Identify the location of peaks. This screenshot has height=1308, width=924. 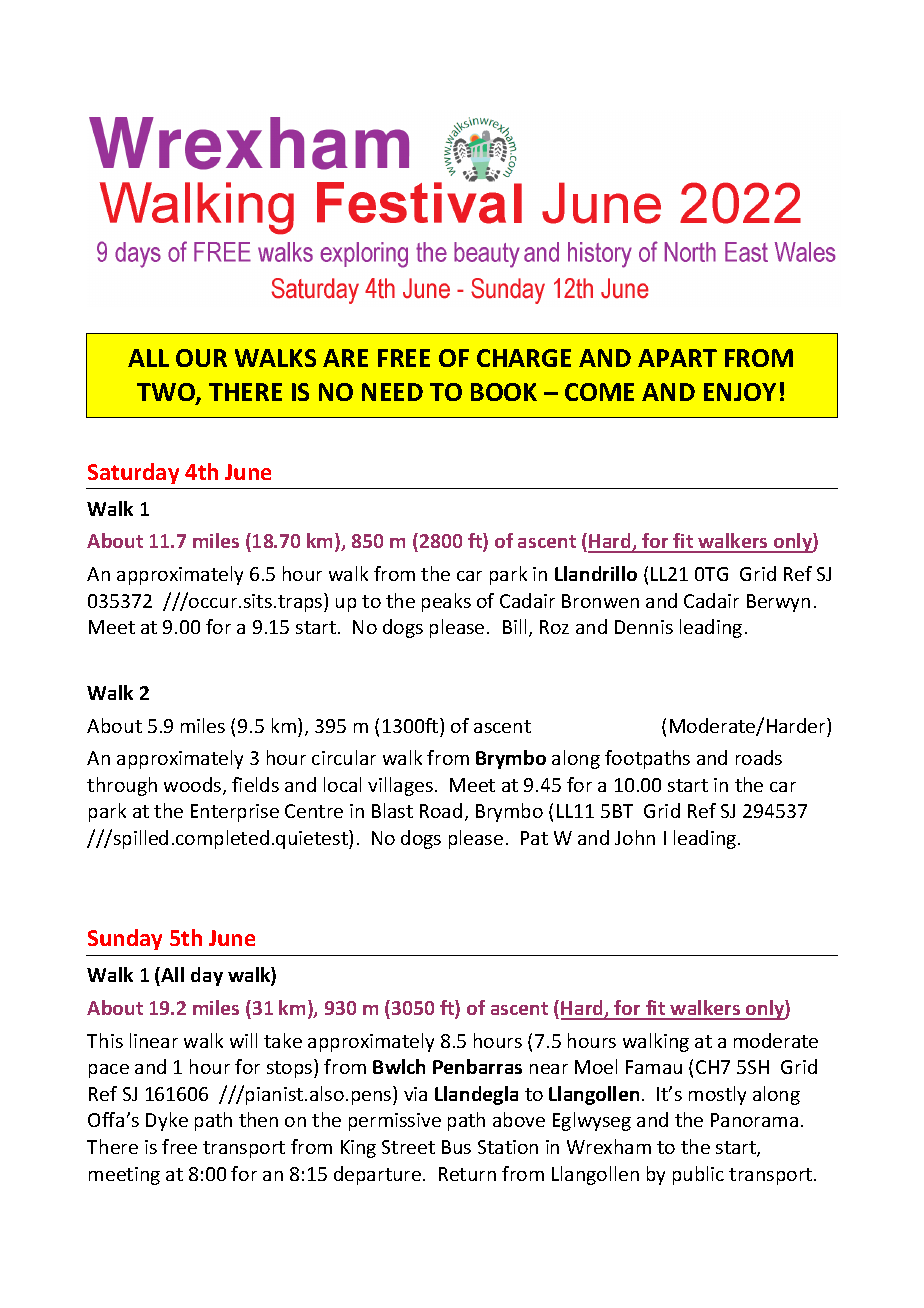
(446, 602).
